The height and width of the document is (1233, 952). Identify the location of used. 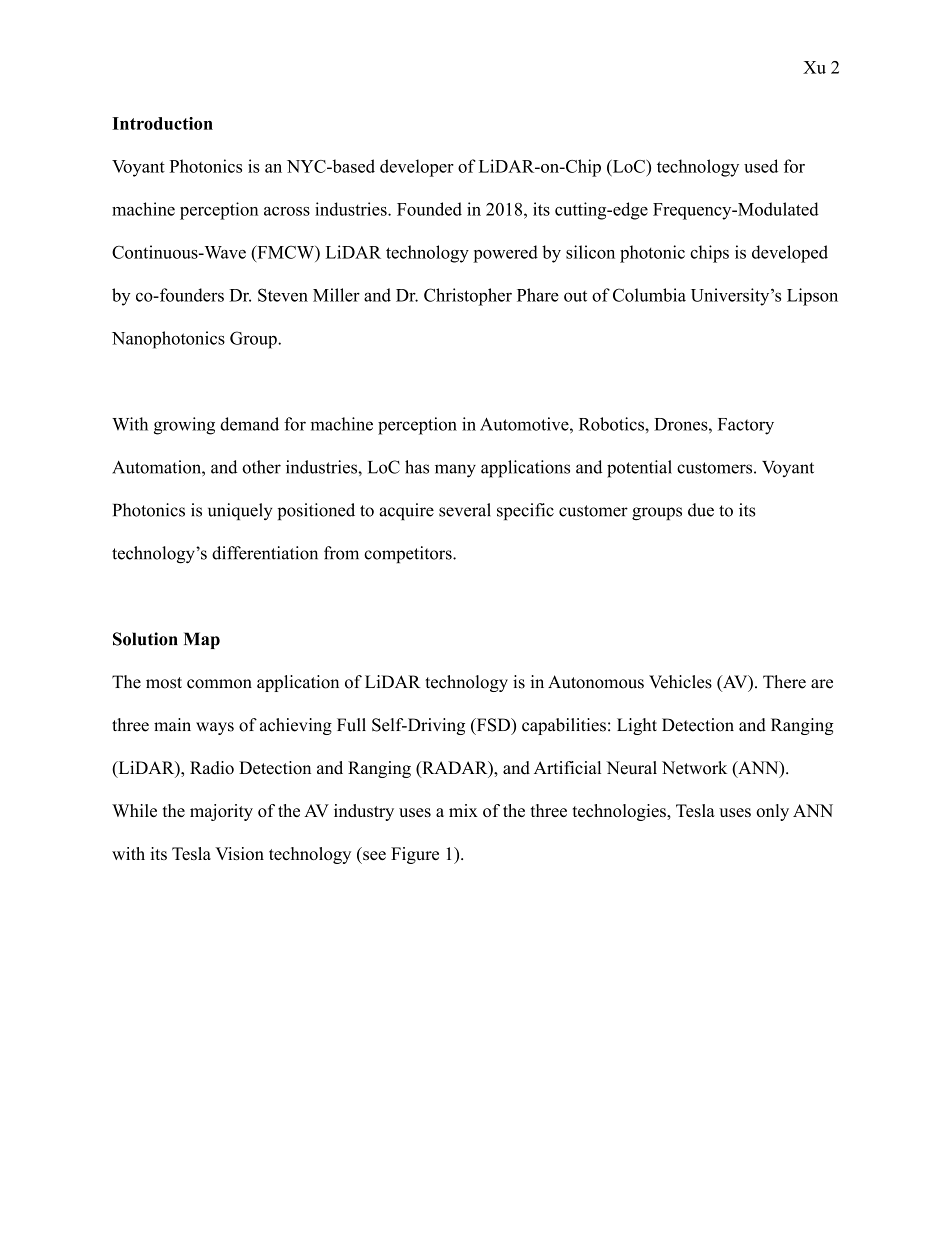
(761, 166).
